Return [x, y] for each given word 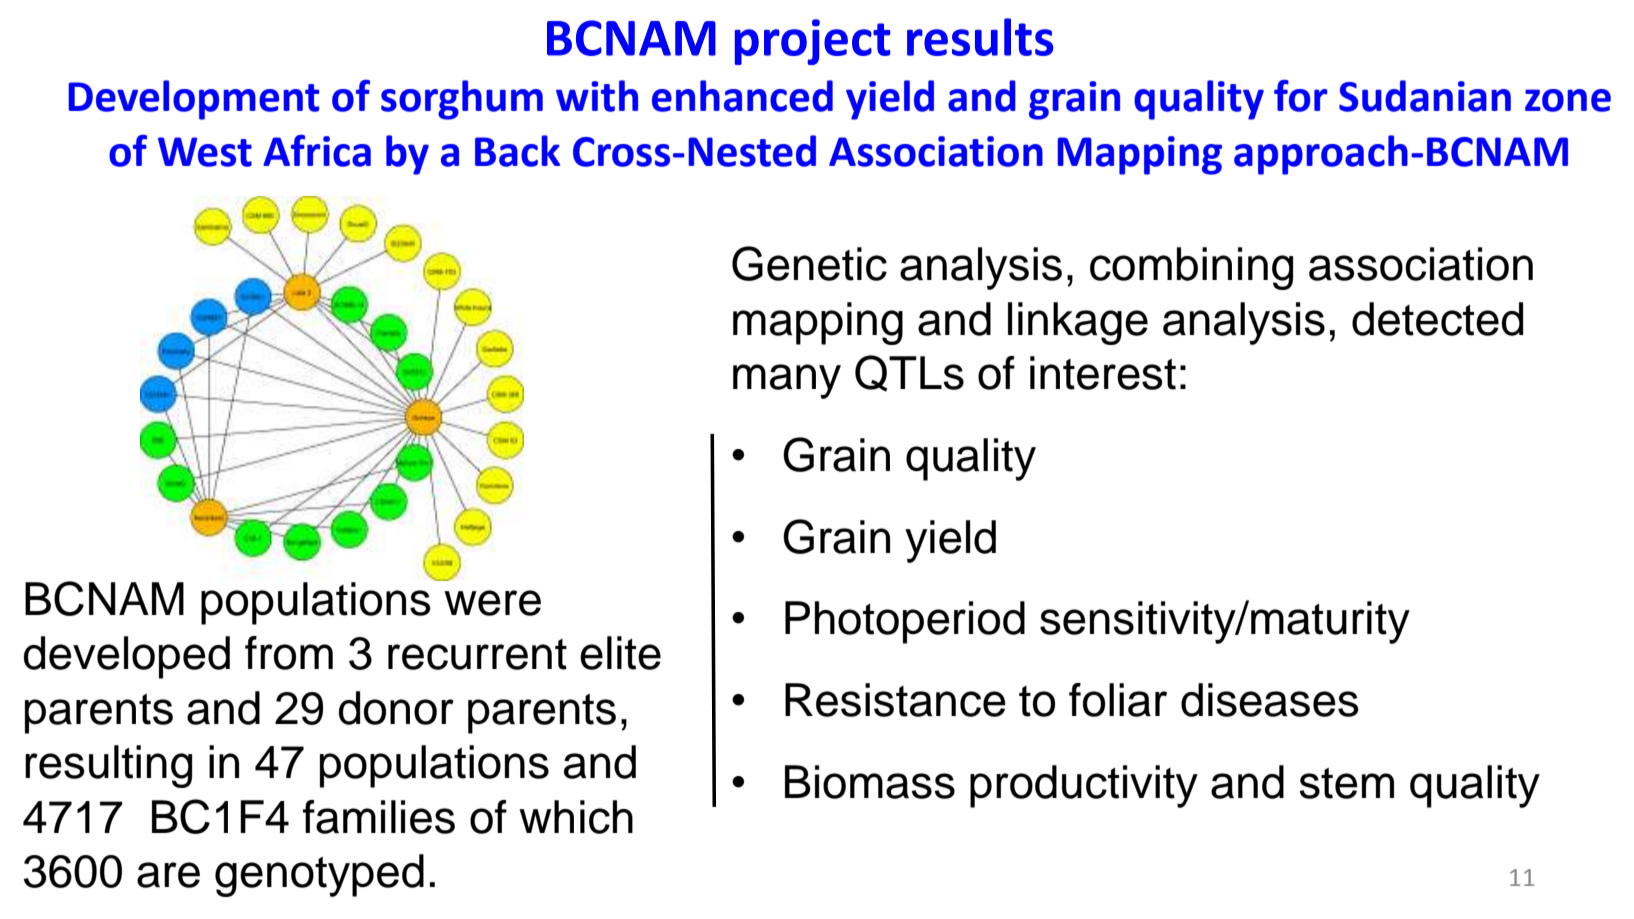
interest [1103, 373]
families [379, 817]
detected [1437, 319]
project [812, 42]
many [787, 381]
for [1300, 96]
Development [193, 100]
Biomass [870, 782]
